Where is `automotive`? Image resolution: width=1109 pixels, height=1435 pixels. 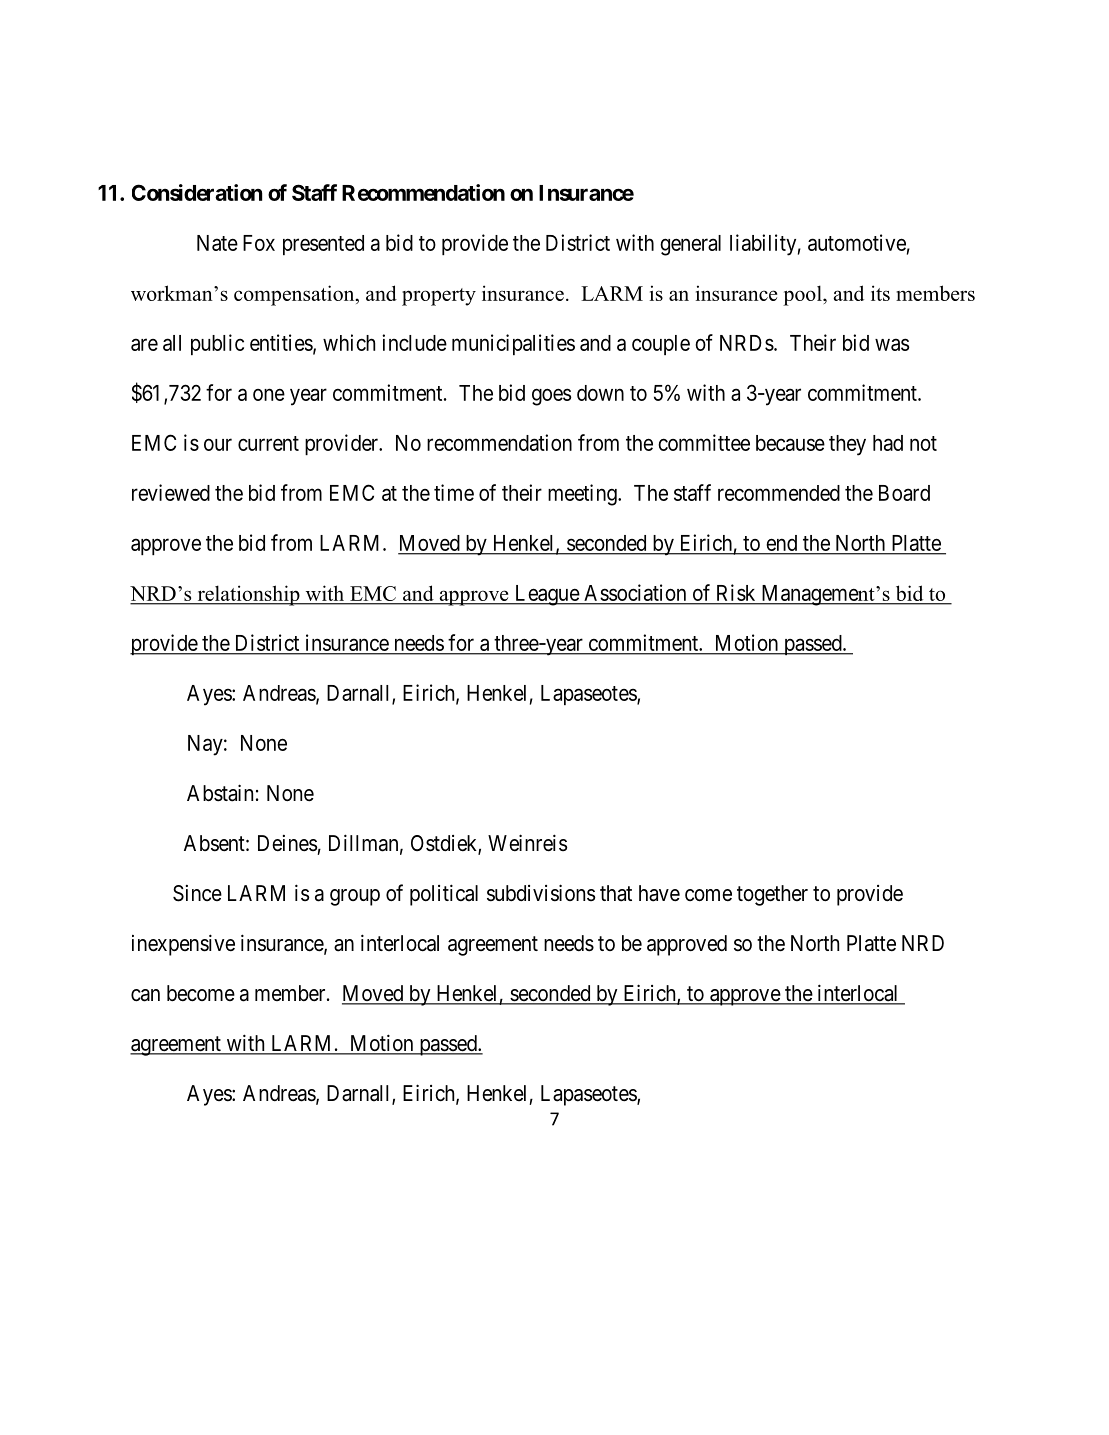
automotive is located at coordinates (857, 242).
